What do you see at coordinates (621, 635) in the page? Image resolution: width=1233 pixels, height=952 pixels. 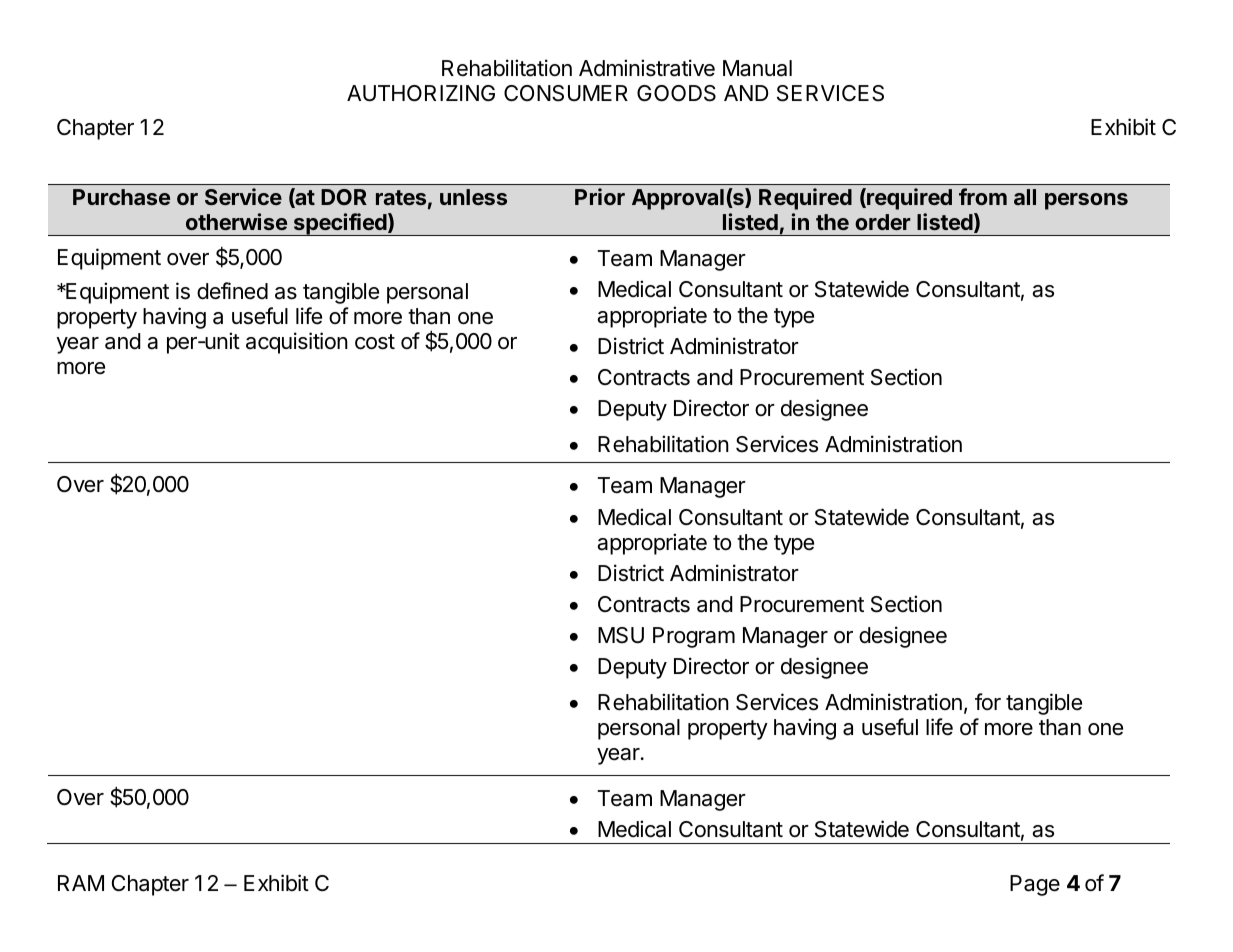 I see `MSU` at bounding box center [621, 635].
